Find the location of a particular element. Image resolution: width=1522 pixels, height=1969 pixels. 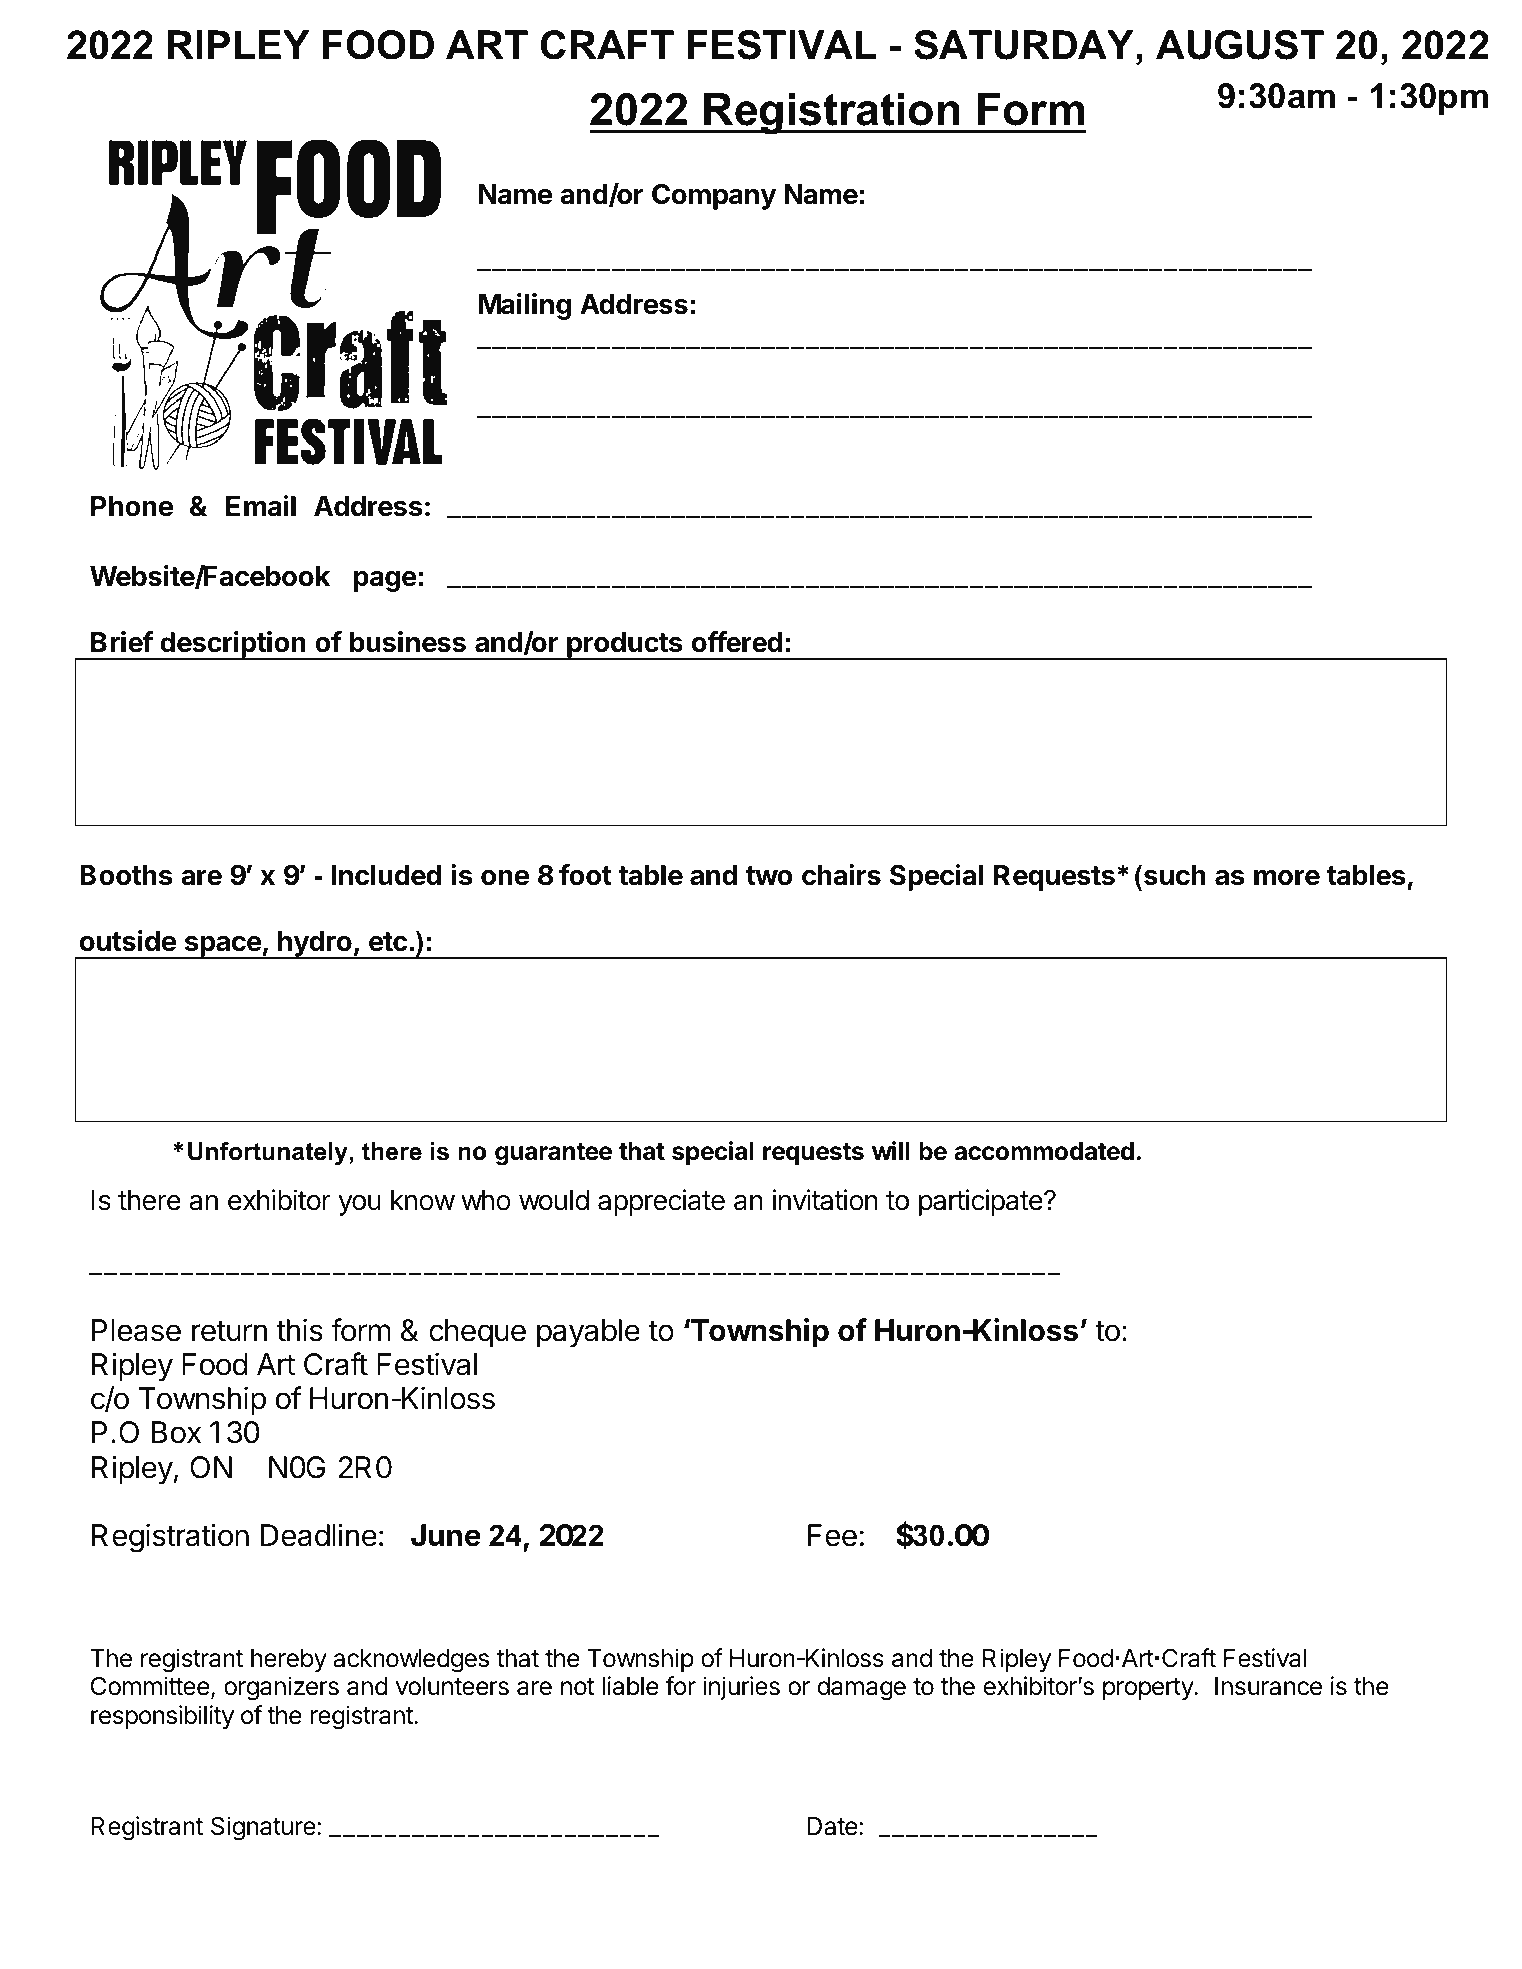

Company is located at coordinates (714, 196).
